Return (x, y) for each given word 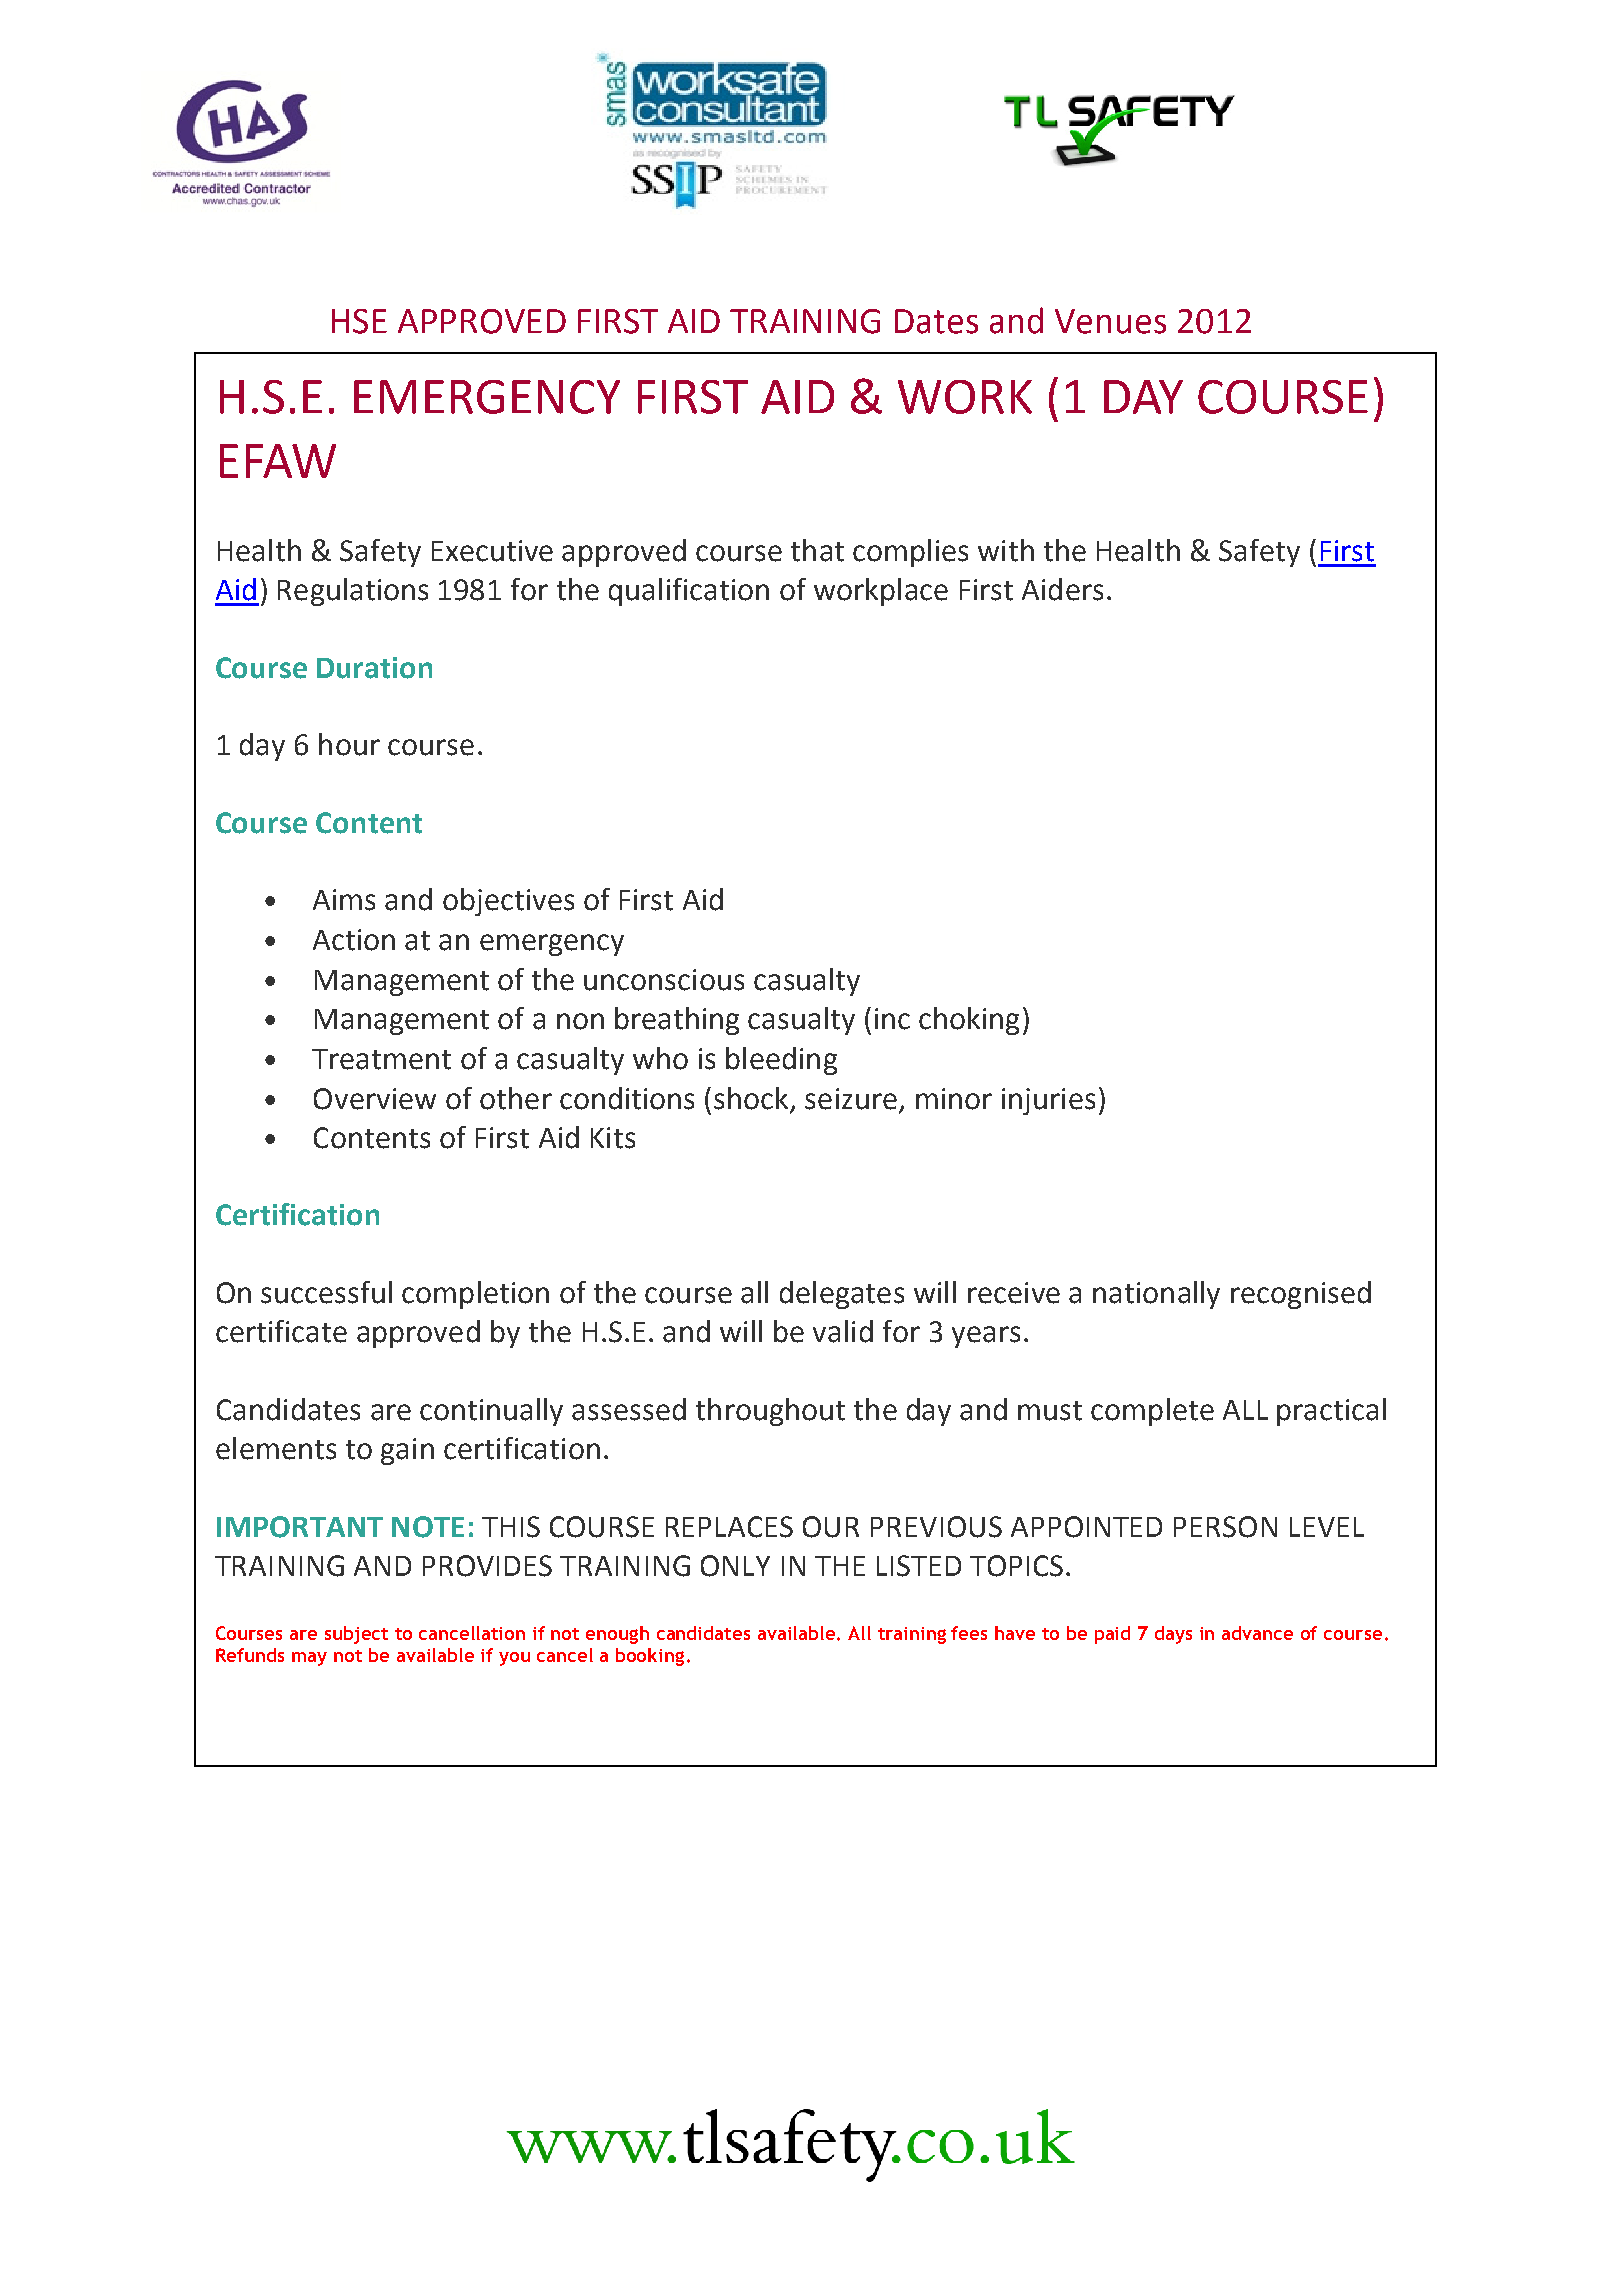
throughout (770, 1412)
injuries (1048, 1101)
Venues (1110, 321)
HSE (359, 321)
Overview (375, 1099)
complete (1152, 1412)
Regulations (353, 592)
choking (969, 1021)
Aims (344, 900)
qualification (689, 592)
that (817, 550)
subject (356, 1635)
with (1006, 550)
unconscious (664, 980)
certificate (281, 1331)
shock (751, 1098)
